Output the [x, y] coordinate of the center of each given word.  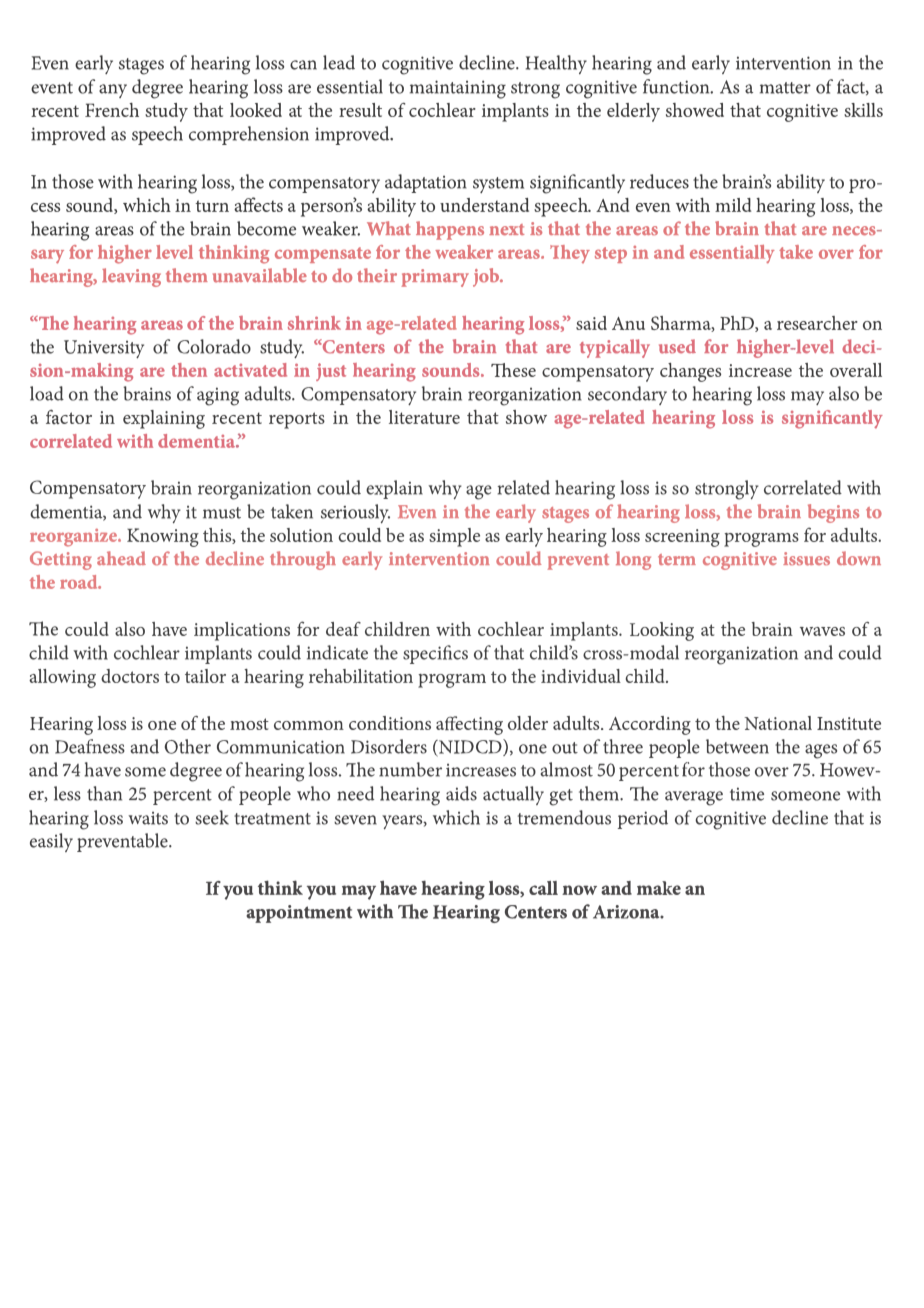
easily [51, 842]
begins [833, 513]
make [659, 888]
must [222, 513]
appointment [299, 914]
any [113, 91]
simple [454, 537]
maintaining [458, 89]
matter [785, 88]
